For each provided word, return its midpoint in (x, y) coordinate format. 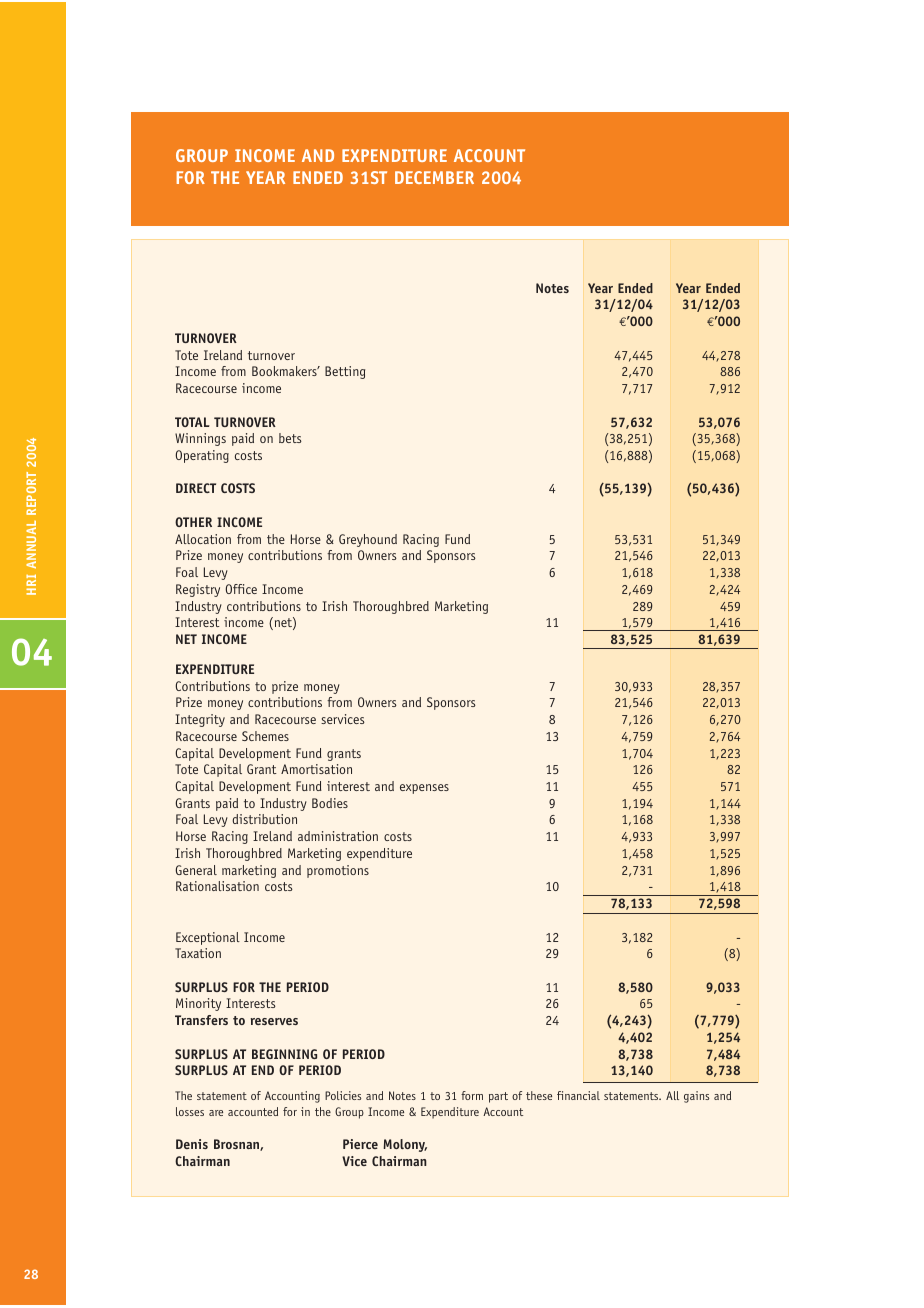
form (472, 1095)
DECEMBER (434, 177)
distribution (264, 819)
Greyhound (368, 540)
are (216, 1113)
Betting (345, 372)
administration (338, 836)
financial (578, 1095)
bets (290, 438)
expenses (424, 789)
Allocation (203, 539)
